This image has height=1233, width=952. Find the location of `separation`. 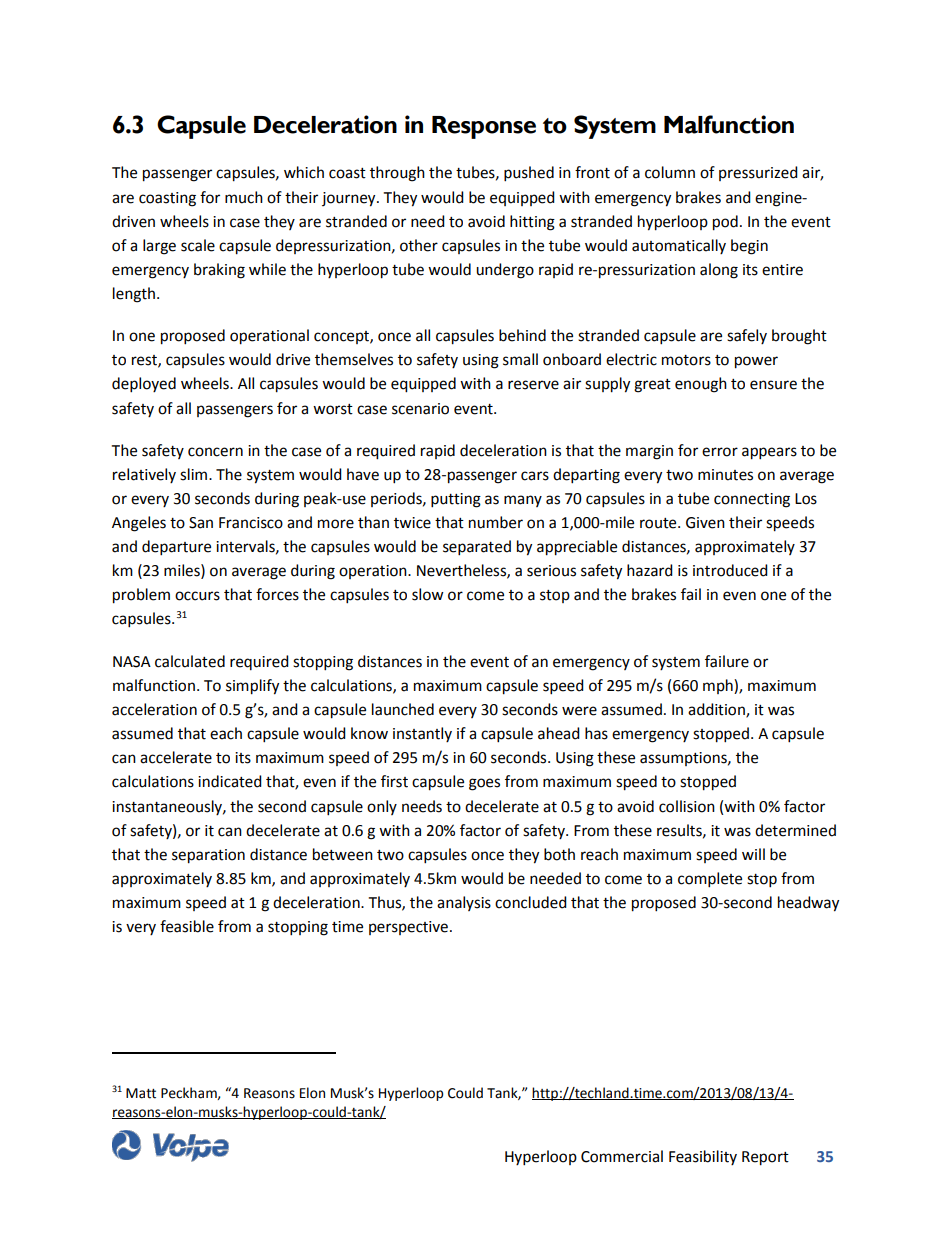

separation is located at coordinates (208, 856).
